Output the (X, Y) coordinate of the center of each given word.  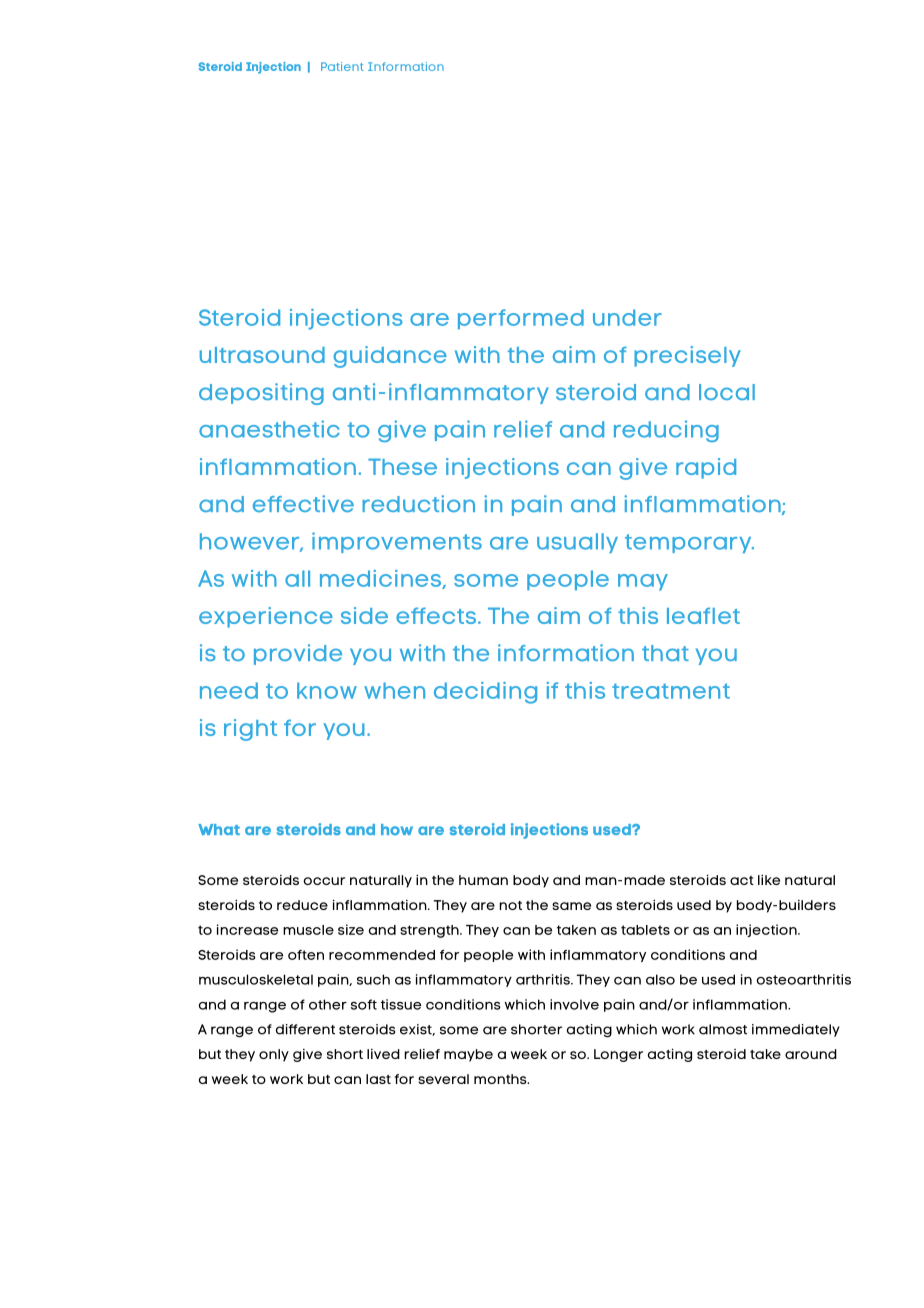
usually (577, 543)
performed (521, 319)
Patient (342, 66)
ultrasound (262, 355)
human (483, 880)
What (219, 829)
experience (266, 617)
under (627, 317)
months (501, 1079)
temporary (689, 543)
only (274, 1055)
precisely (687, 356)
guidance (390, 357)
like (769, 879)
